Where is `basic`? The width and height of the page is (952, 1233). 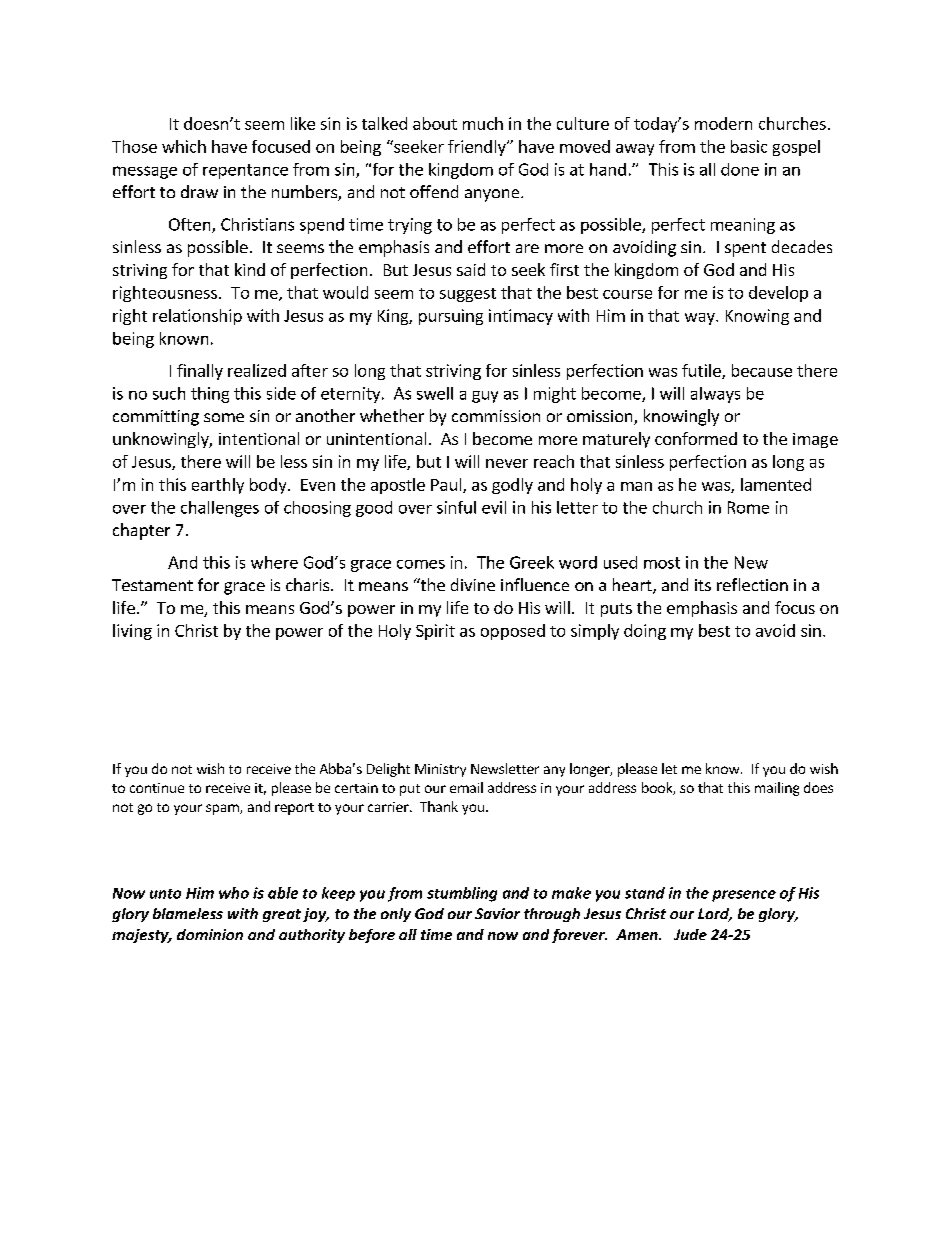 basic is located at coordinates (749, 146).
